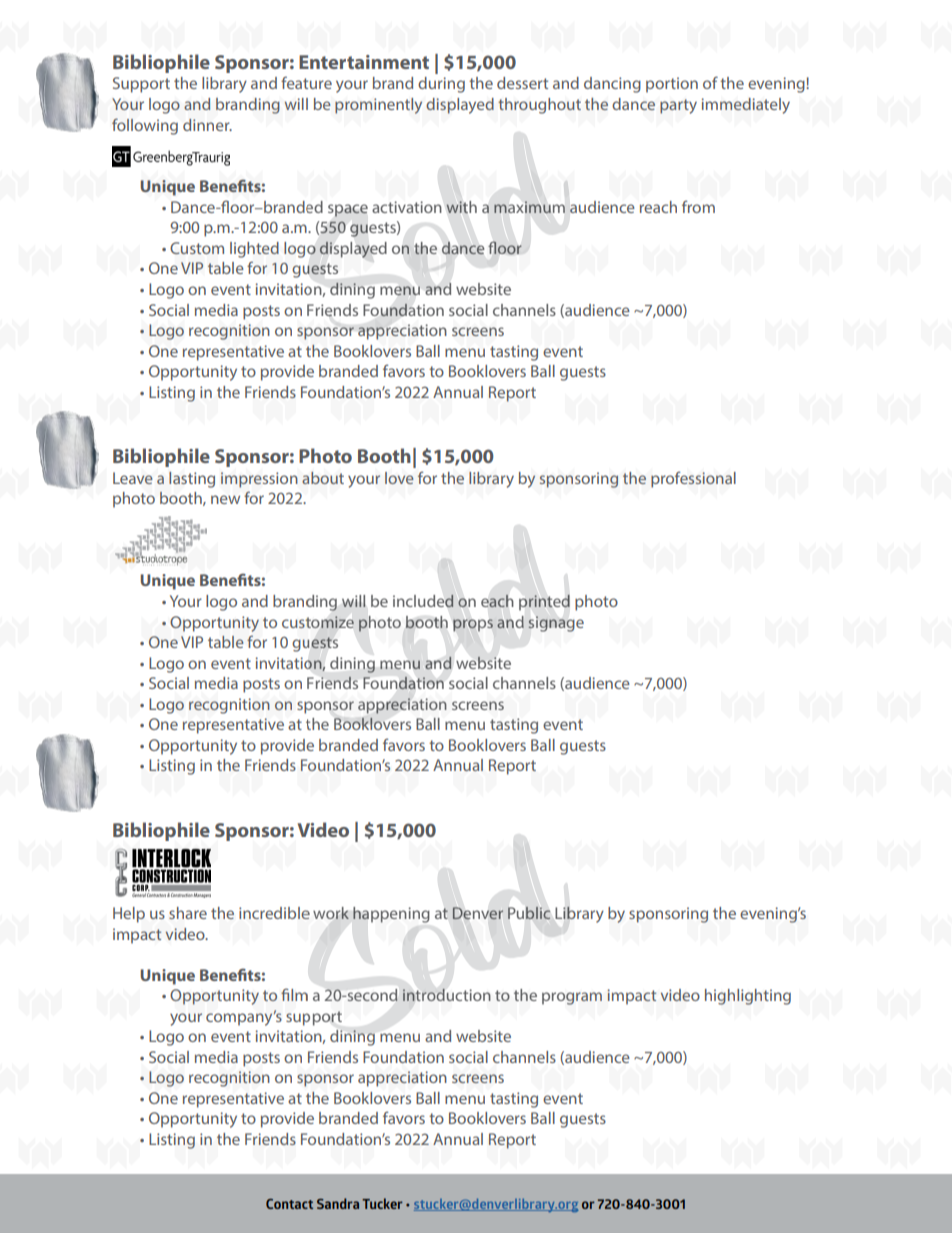 The width and height of the screenshot is (952, 1233). What do you see at coordinates (678, 106) in the screenshot?
I see `party` at bounding box center [678, 106].
